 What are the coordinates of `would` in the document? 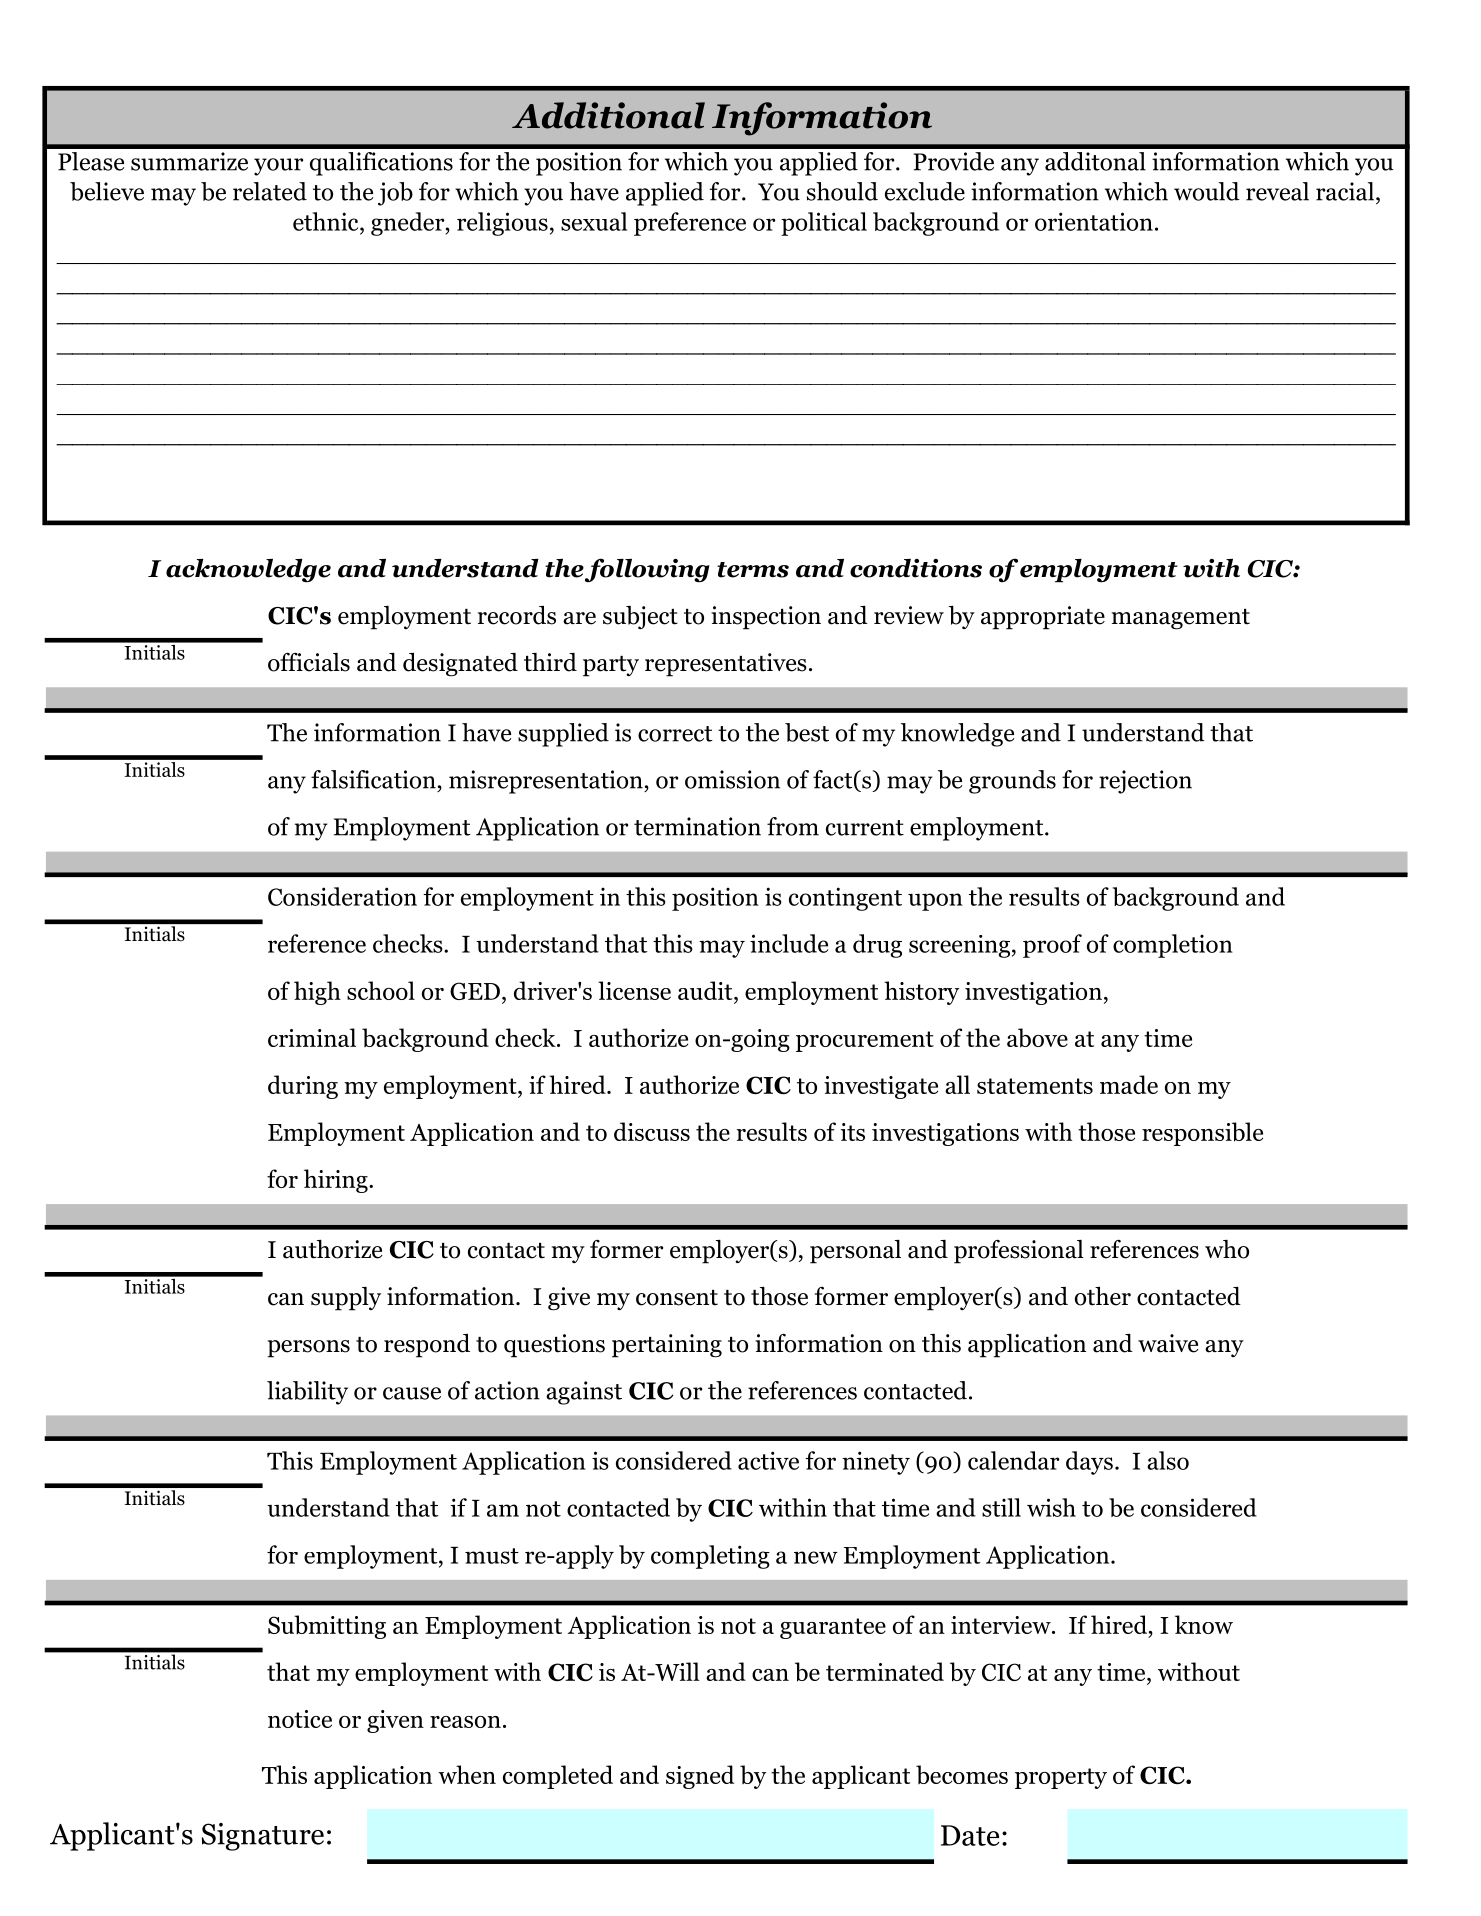 It's located at (1207, 191).
